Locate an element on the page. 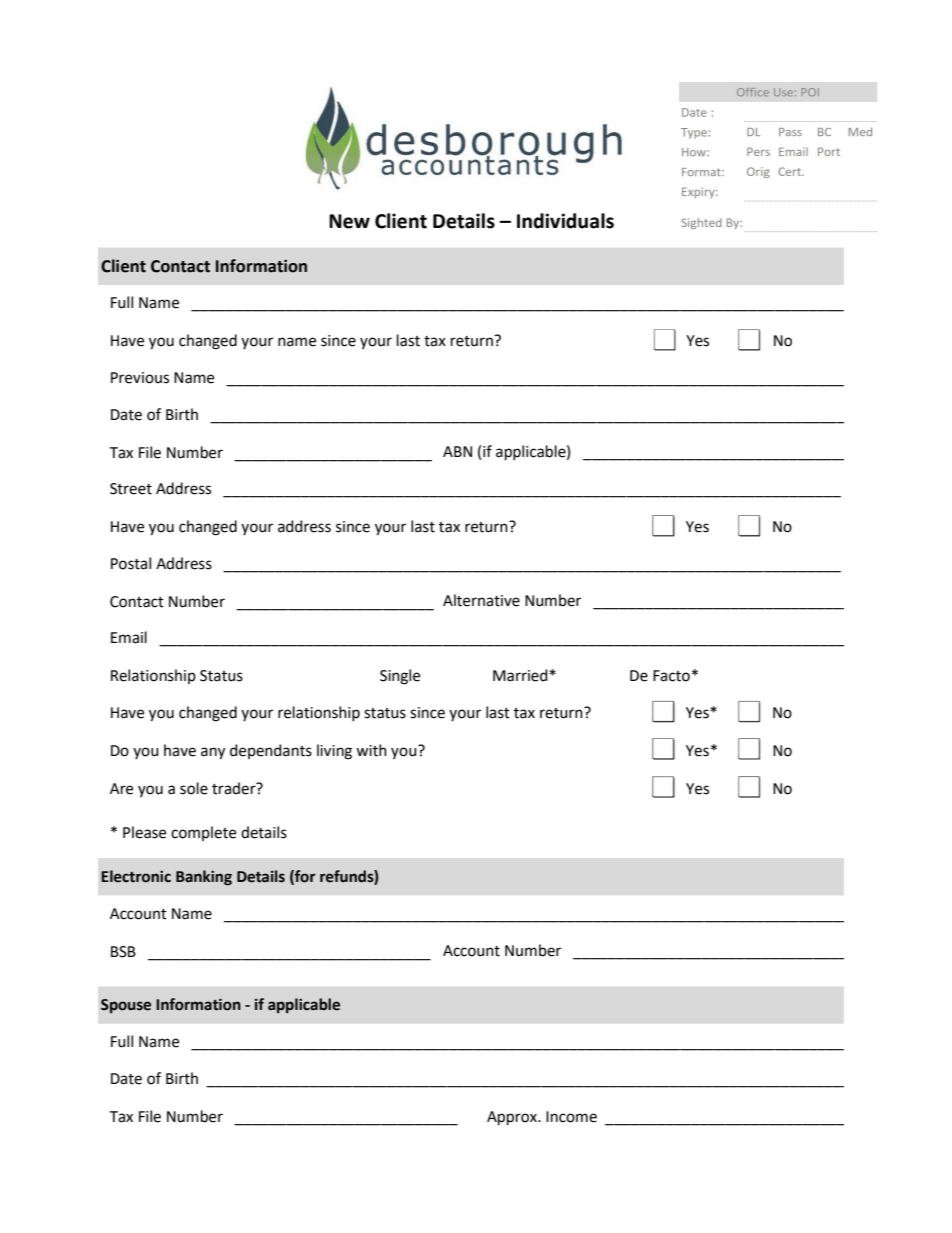  New is located at coordinates (349, 221).
